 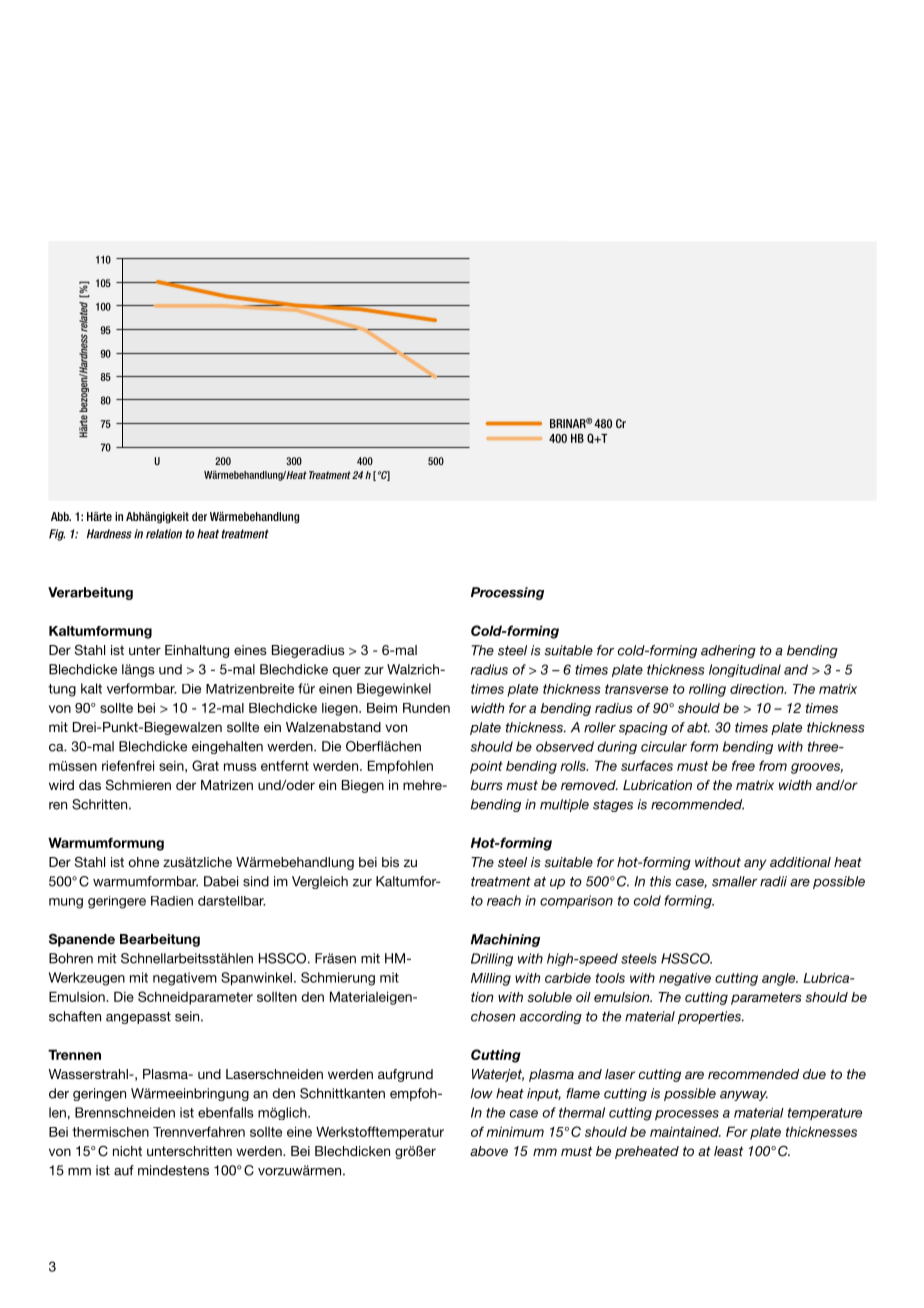 What do you see at coordinates (507, 593) in the screenshot?
I see `Processing` at bounding box center [507, 593].
